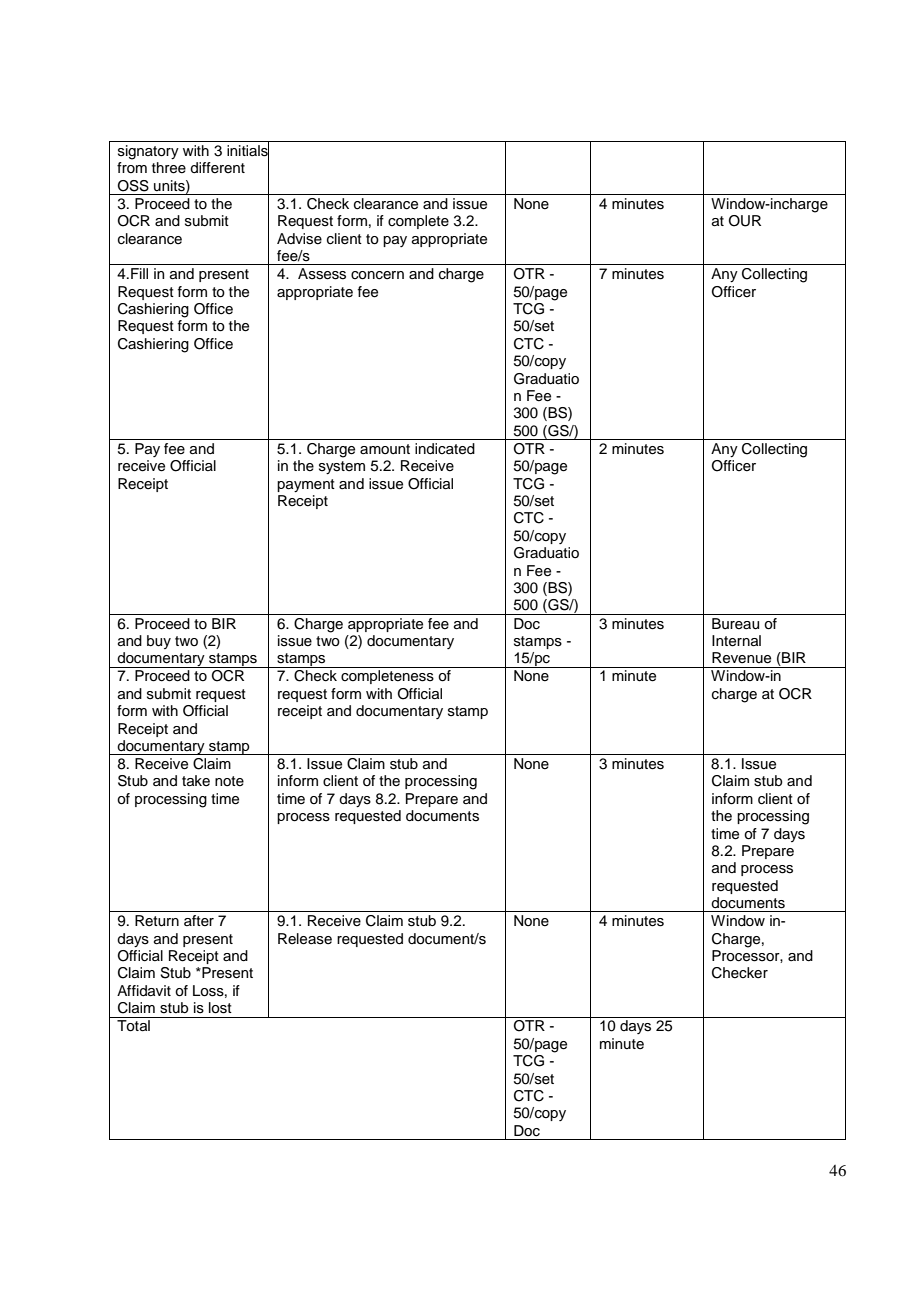  I want to click on indicated, so click(445, 449).
